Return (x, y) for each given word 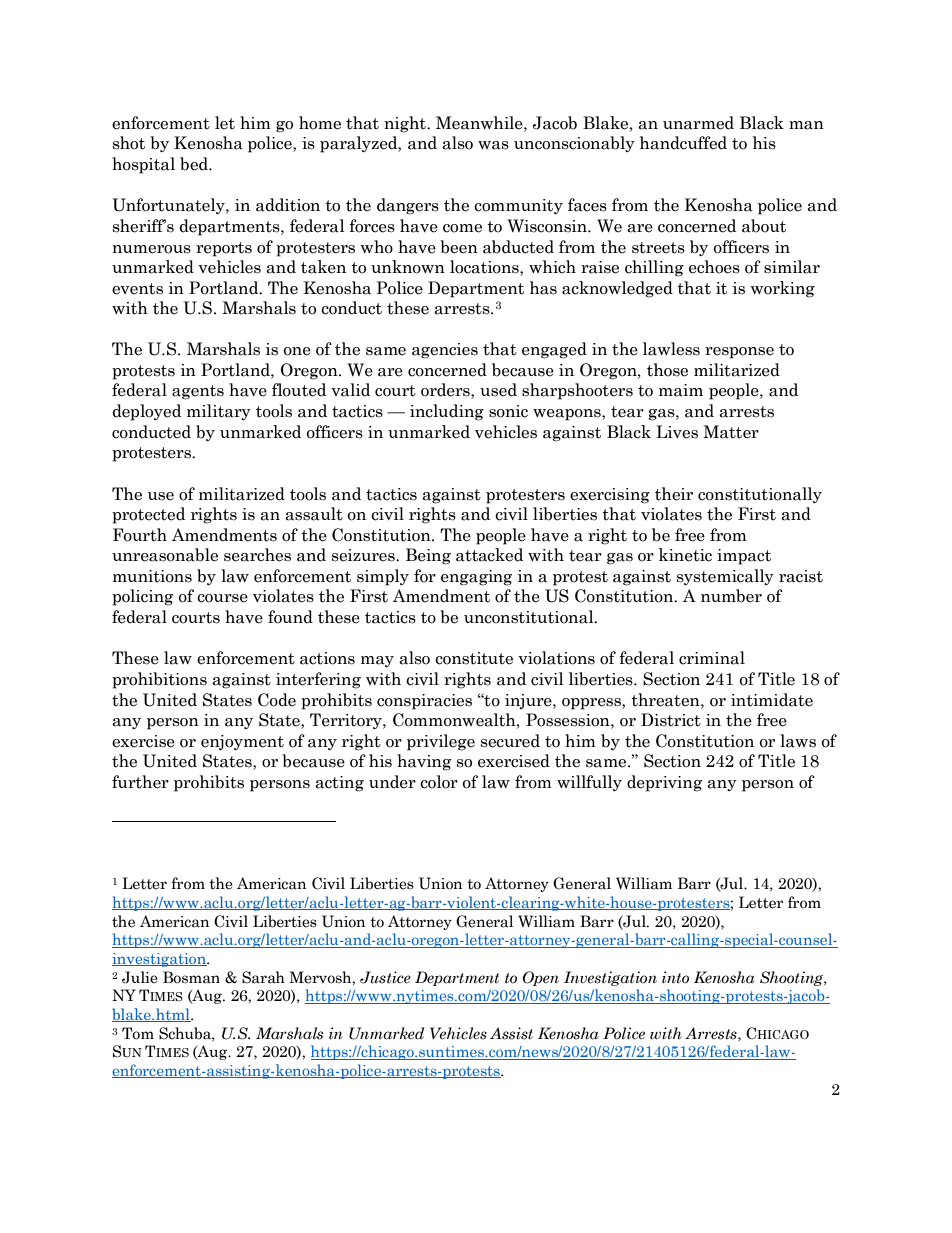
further (140, 782)
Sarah (263, 977)
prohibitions (159, 680)
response (739, 353)
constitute (474, 658)
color (439, 782)
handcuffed (683, 143)
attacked (489, 555)
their (674, 494)
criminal (712, 658)
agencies (445, 351)
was (493, 145)
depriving (664, 783)
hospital (143, 165)
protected (148, 515)
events (137, 289)
